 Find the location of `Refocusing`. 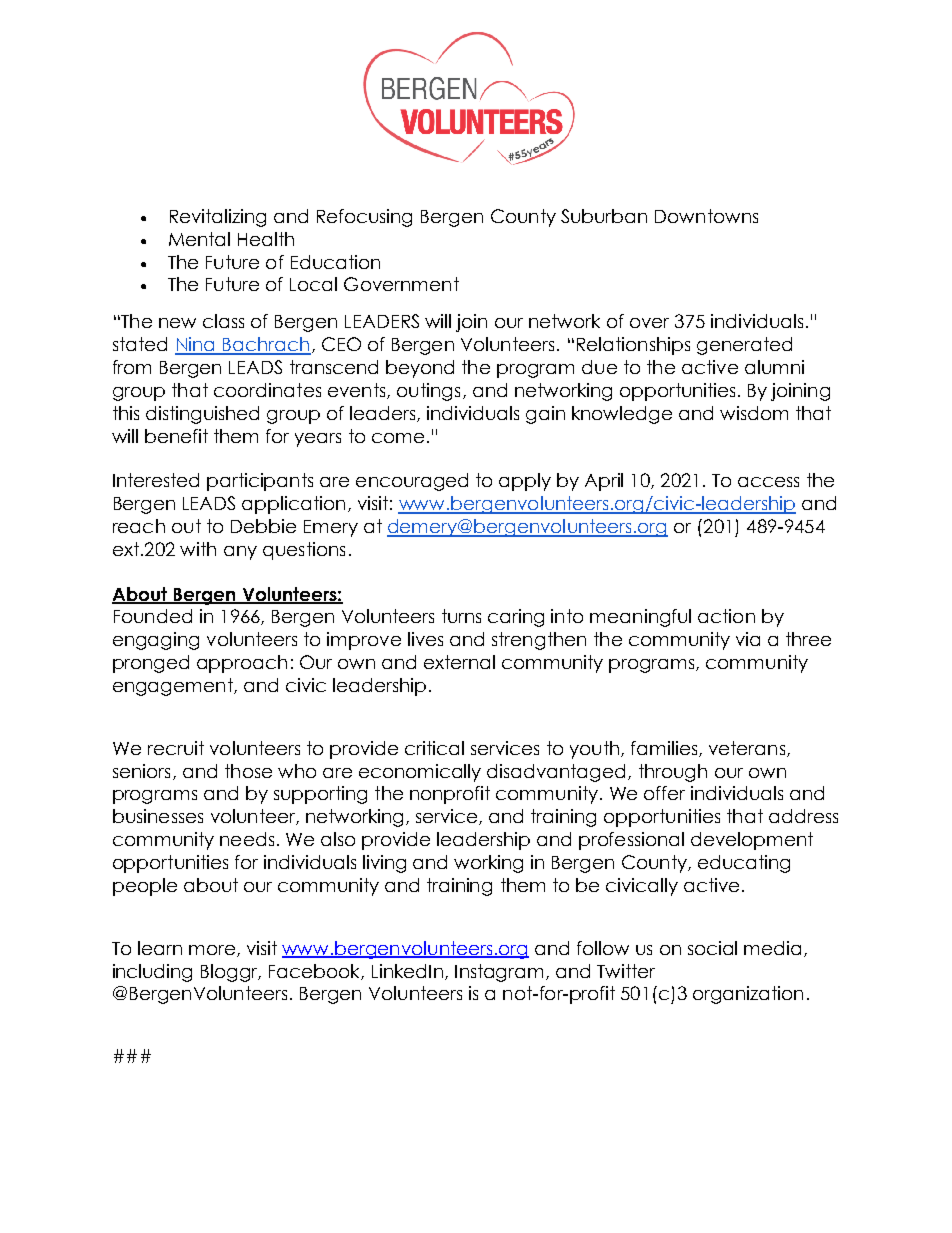

Refocusing is located at coordinates (364, 218).
